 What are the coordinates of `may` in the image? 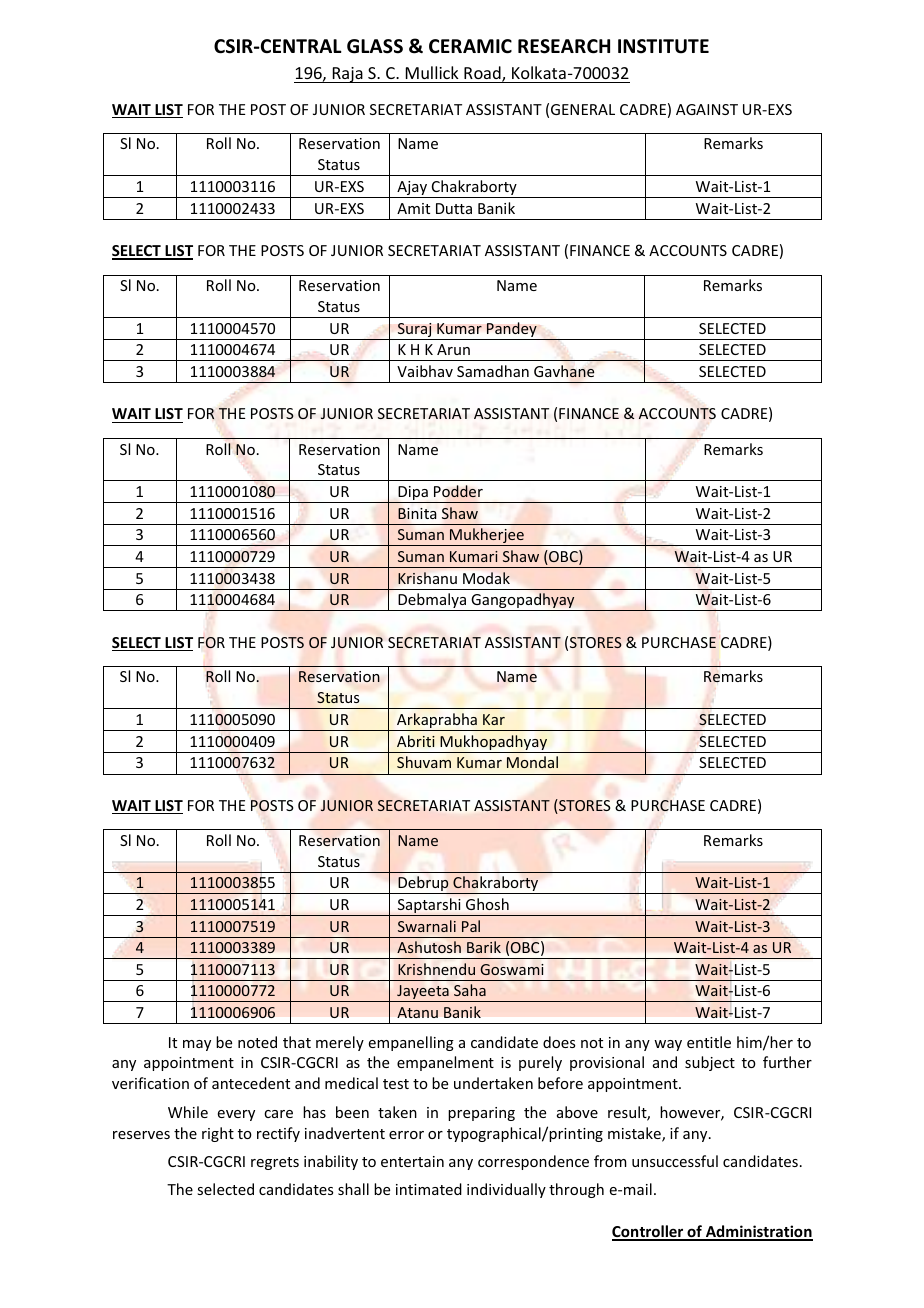 It's located at (197, 1045).
